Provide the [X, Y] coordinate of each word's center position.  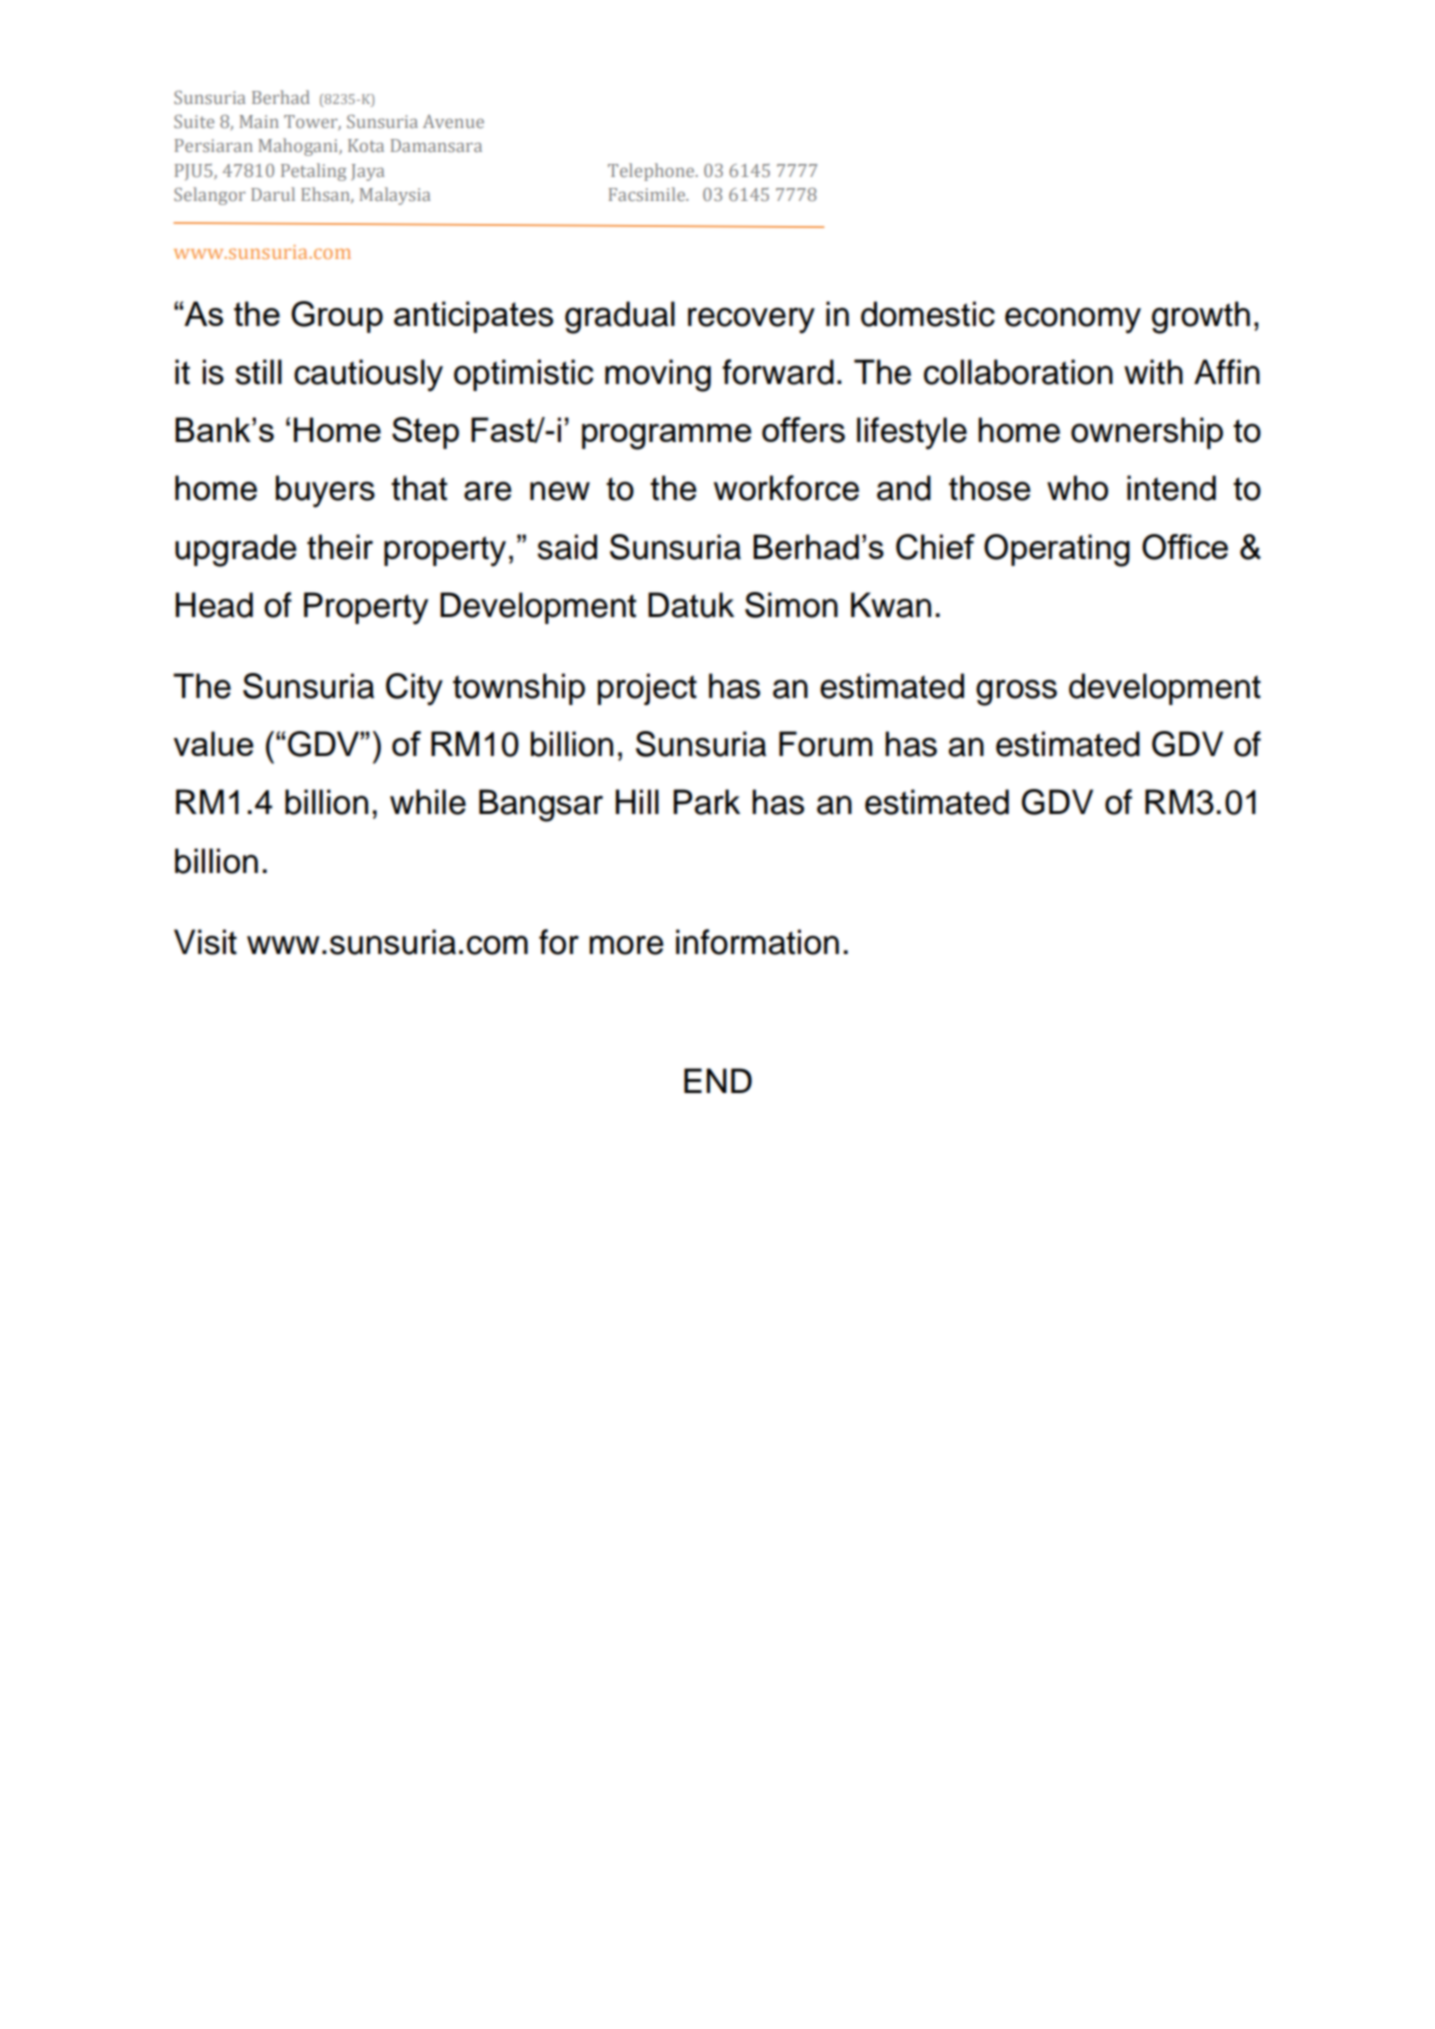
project [647, 689]
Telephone [652, 172]
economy [1073, 320]
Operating [1057, 550]
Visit [205, 942]
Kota [366, 145]
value [214, 743]
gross [1016, 692]
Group [337, 317]
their [340, 547]
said [567, 547]
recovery [751, 320]
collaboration [1018, 372]
